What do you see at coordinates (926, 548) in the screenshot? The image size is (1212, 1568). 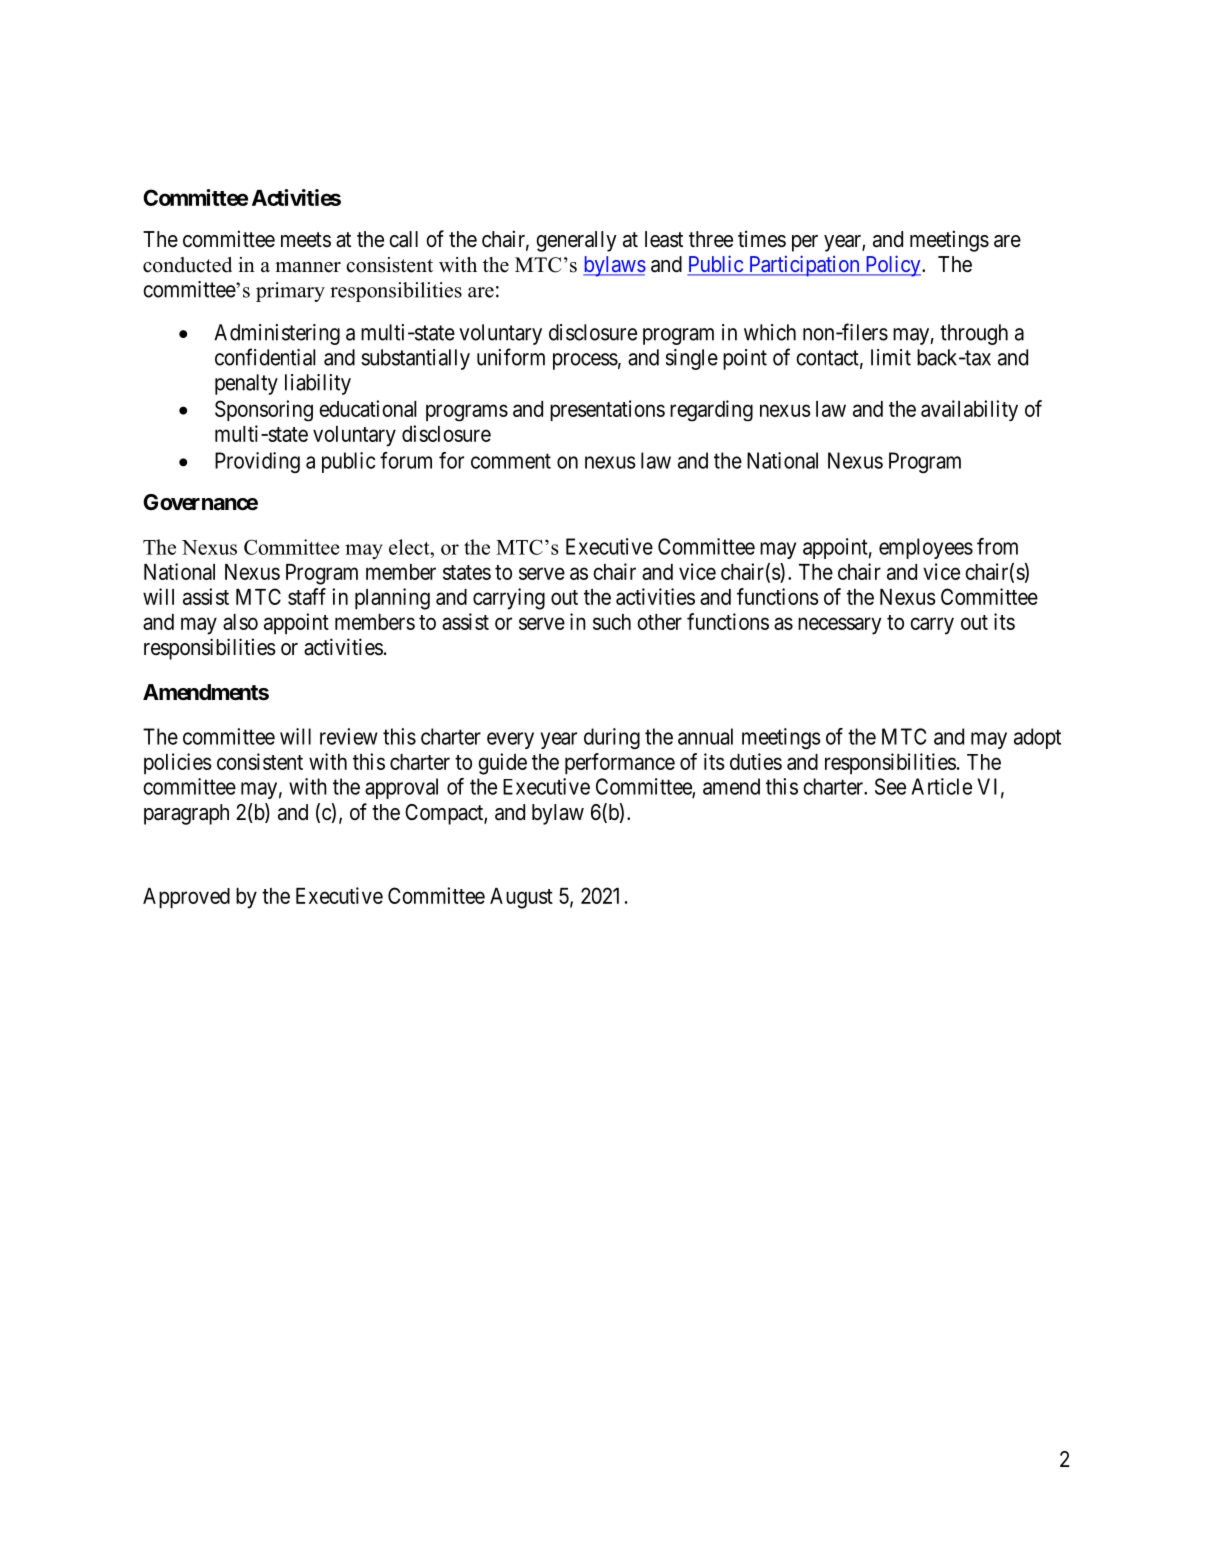 I see `employees` at bounding box center [926, 548].
